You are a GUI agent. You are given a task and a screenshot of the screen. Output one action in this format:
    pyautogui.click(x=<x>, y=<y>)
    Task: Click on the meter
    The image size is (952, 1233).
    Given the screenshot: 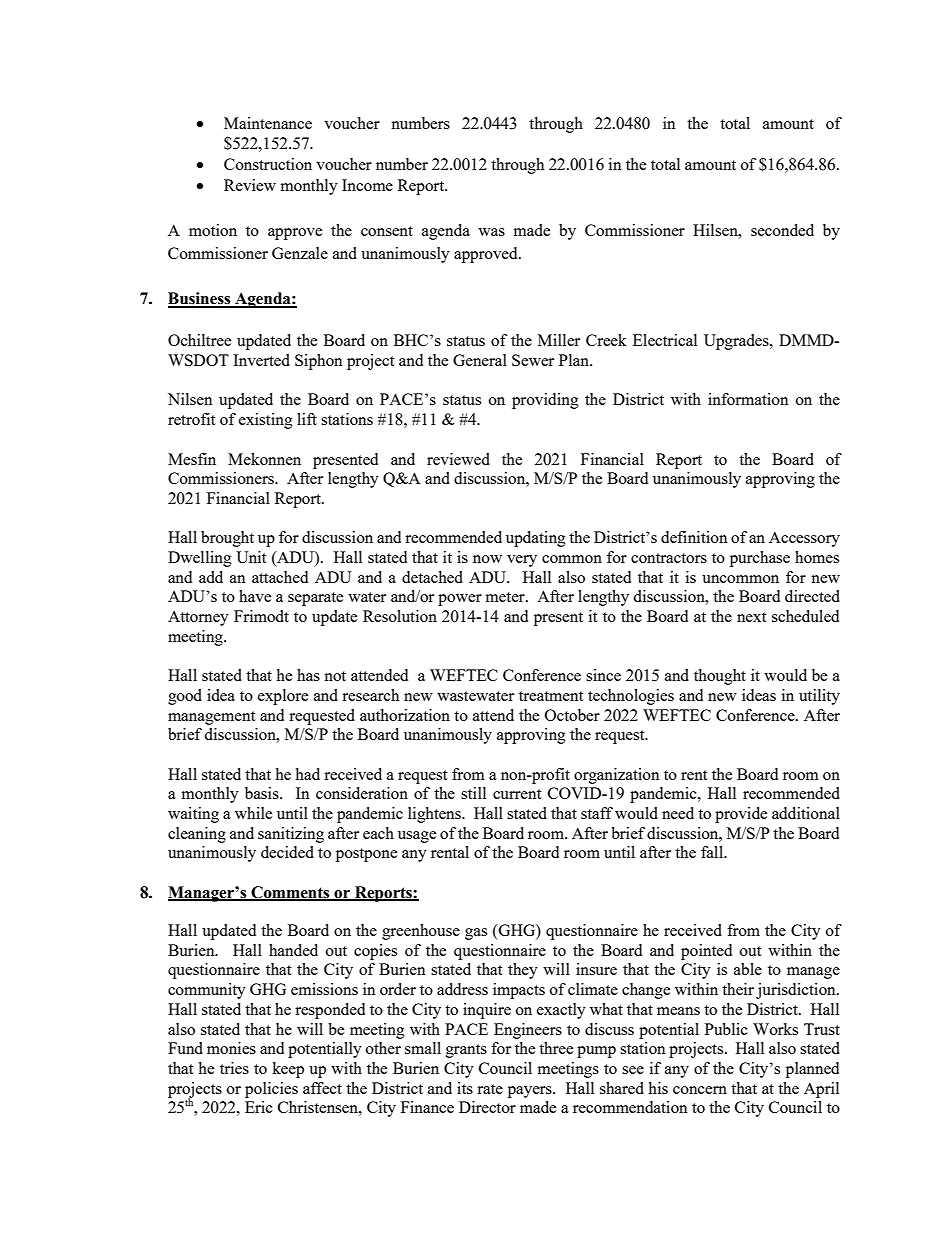 What is the action you would take?
    pyautogui.click(x=506, y=597)
